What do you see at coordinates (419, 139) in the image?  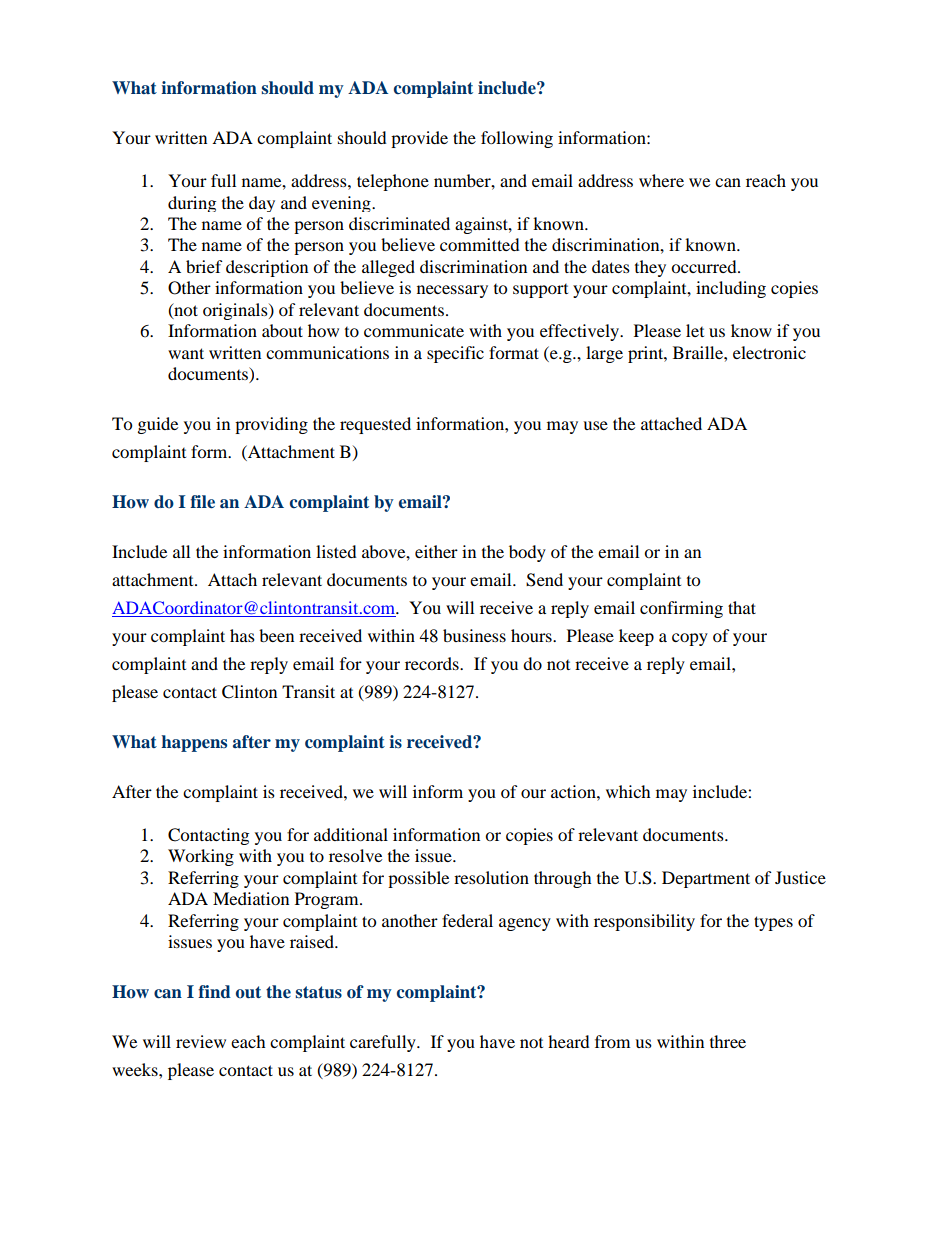 I see `provide` at bounding box center [419, 139].
